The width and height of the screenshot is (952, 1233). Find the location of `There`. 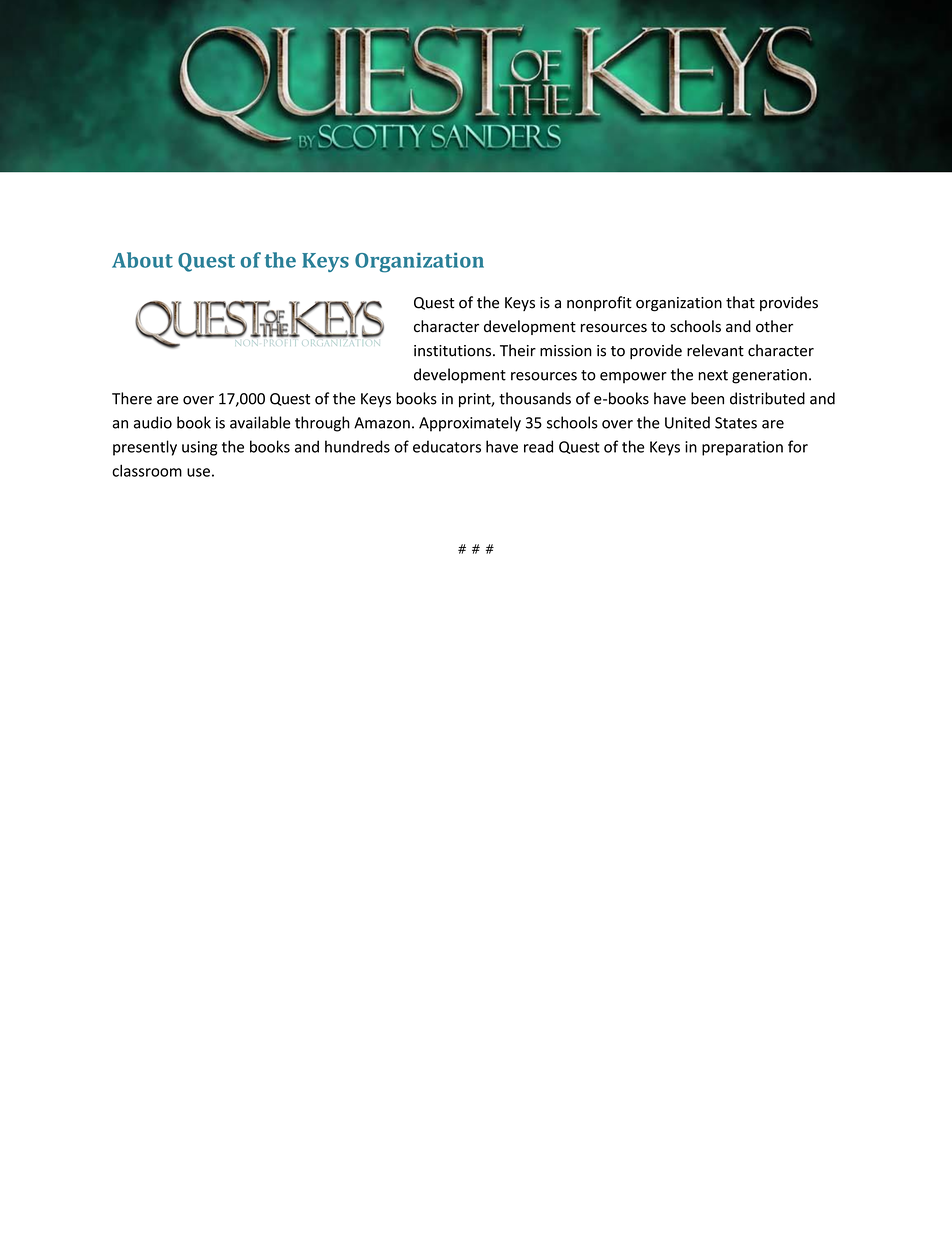

There is located at coordinates (132, 398).
